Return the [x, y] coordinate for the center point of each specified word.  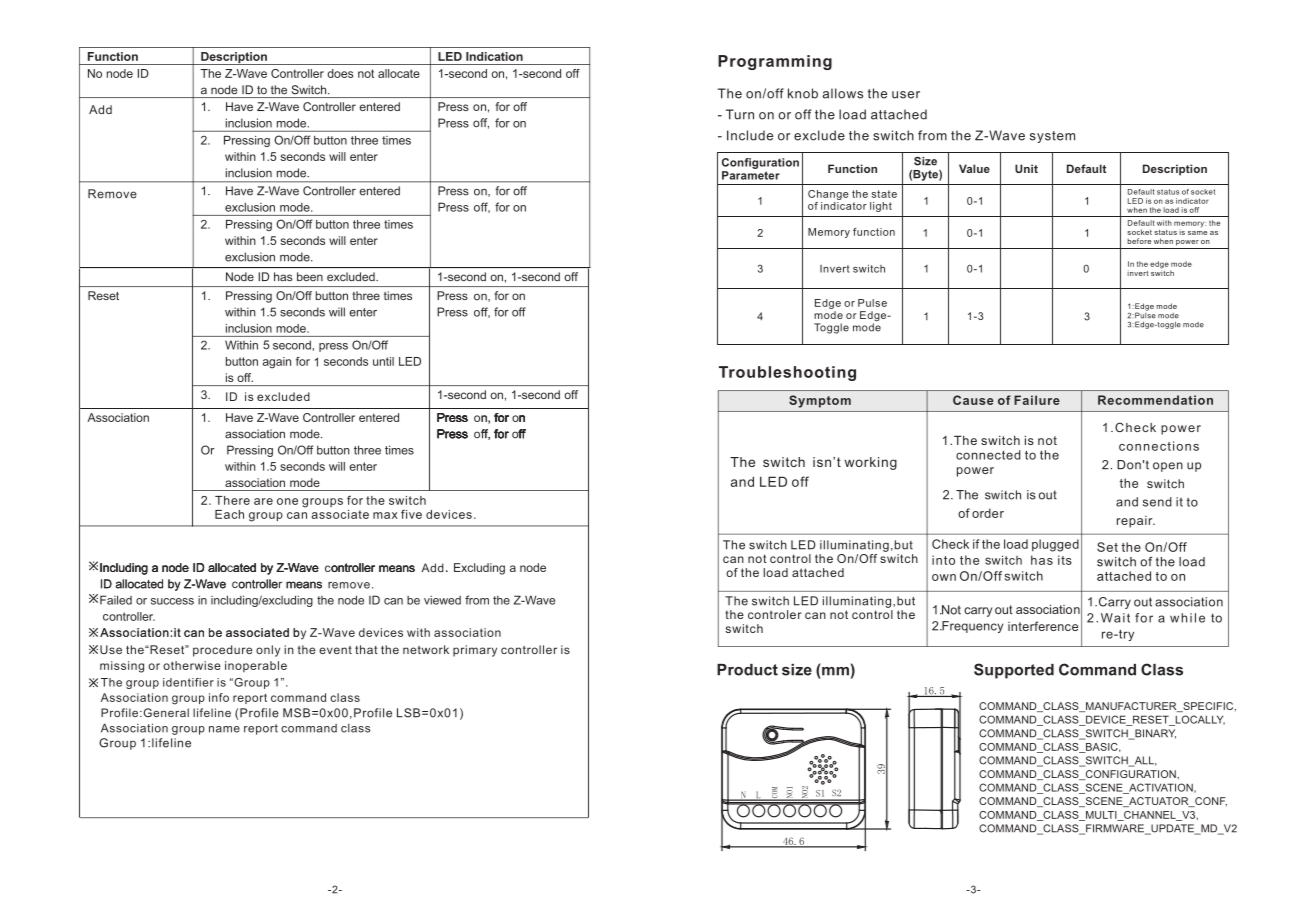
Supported [1014, 671]
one [287, 501]
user [906, 95]
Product [747, 670]
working [870, 463]
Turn [740, 114]
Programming [775, 62]
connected [988, 455]
